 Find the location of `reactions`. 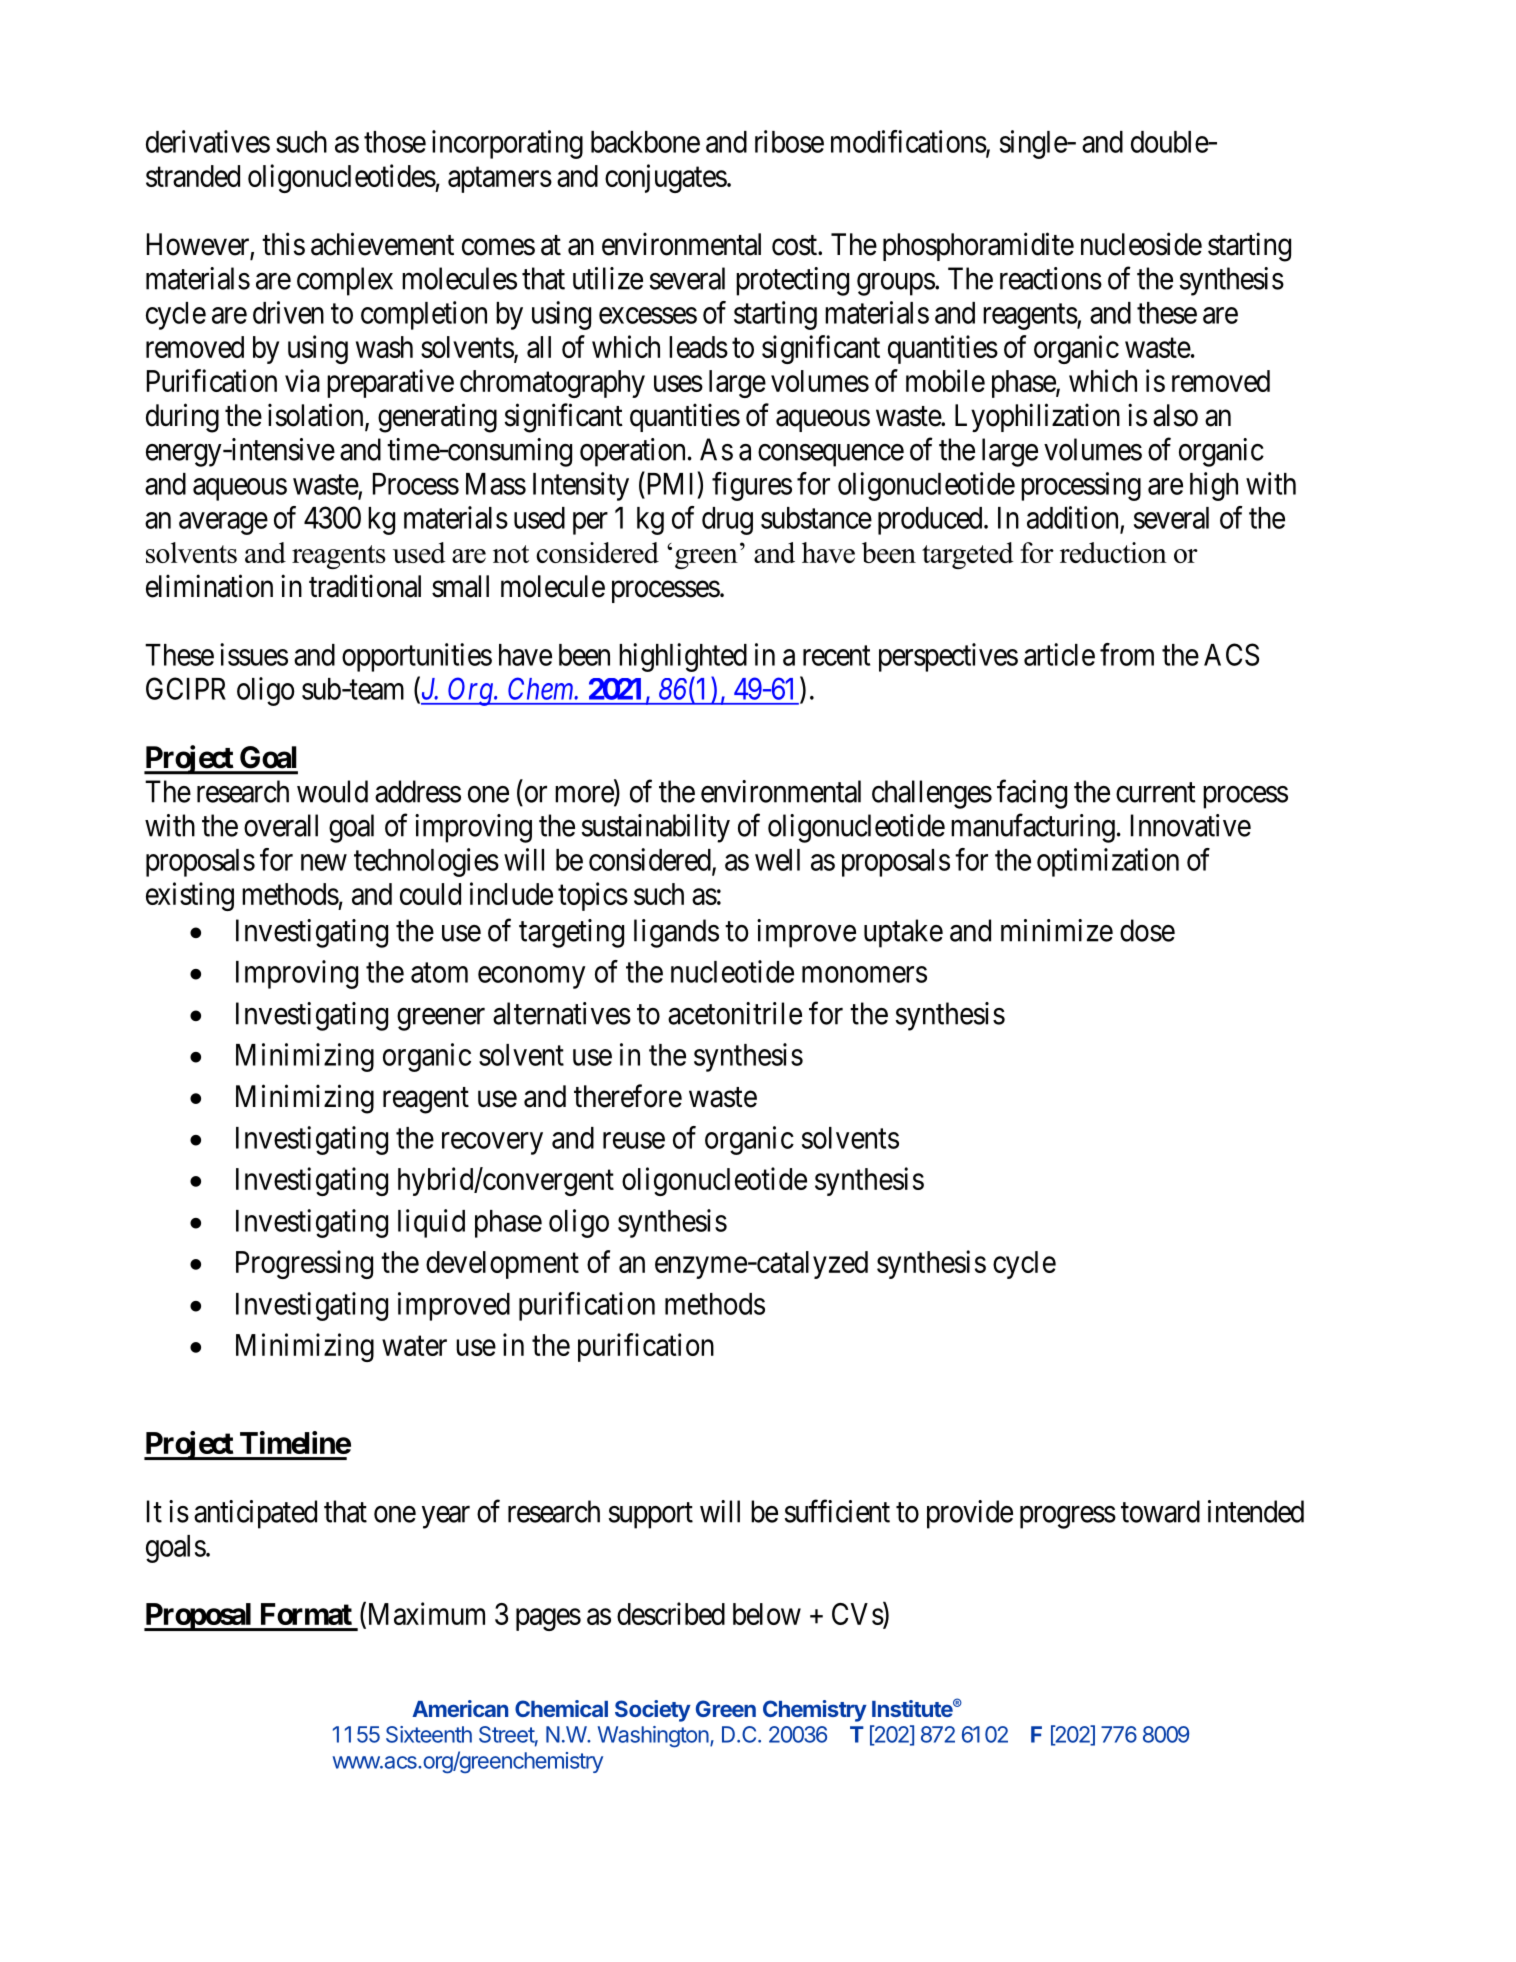

reactions is located at coordinates (1051, 278).
